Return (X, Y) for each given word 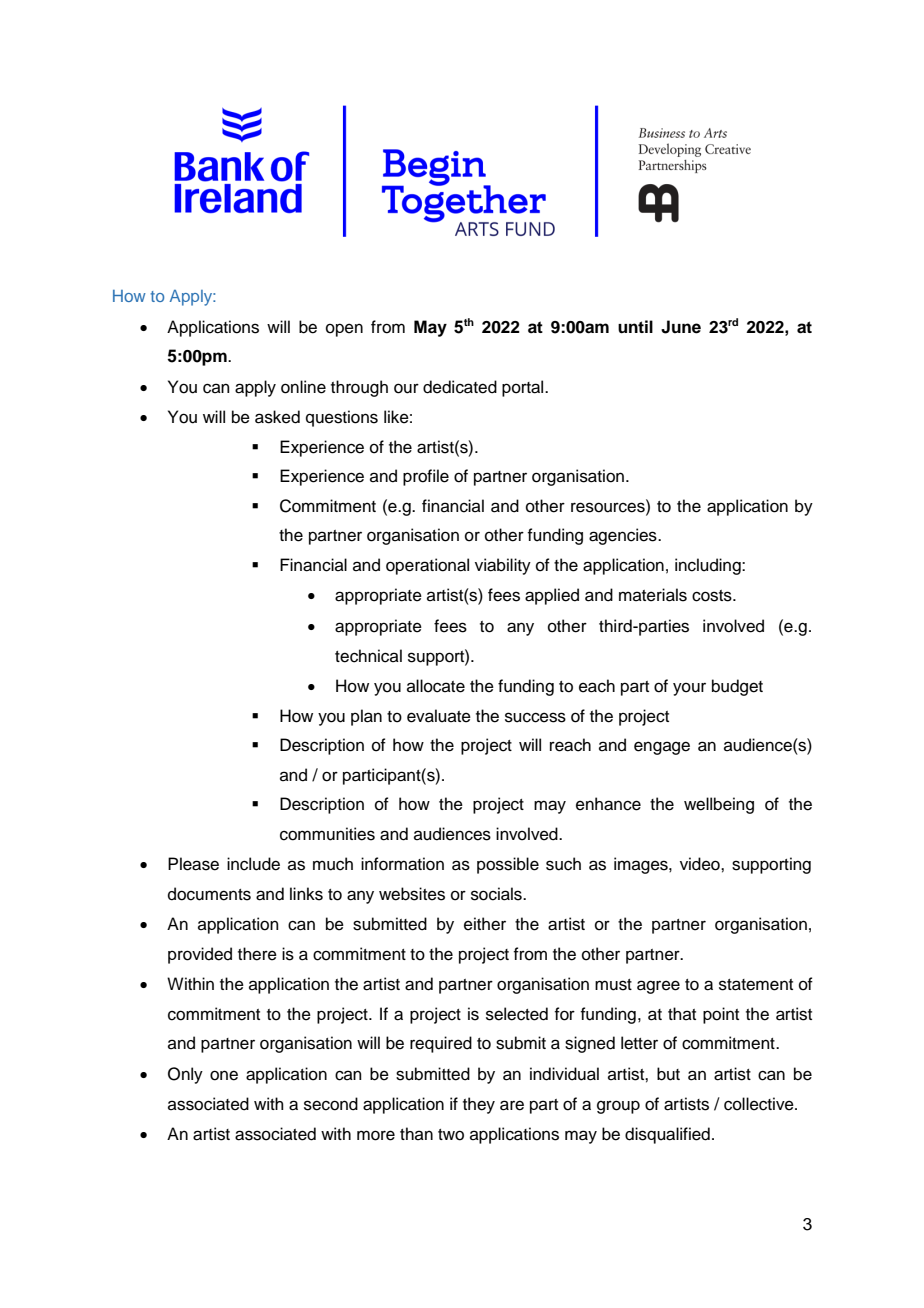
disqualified (667, 1135)
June (681, 327)
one (224, 1075)
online (303, 387)
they (479, 1105)
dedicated (460, 387)
